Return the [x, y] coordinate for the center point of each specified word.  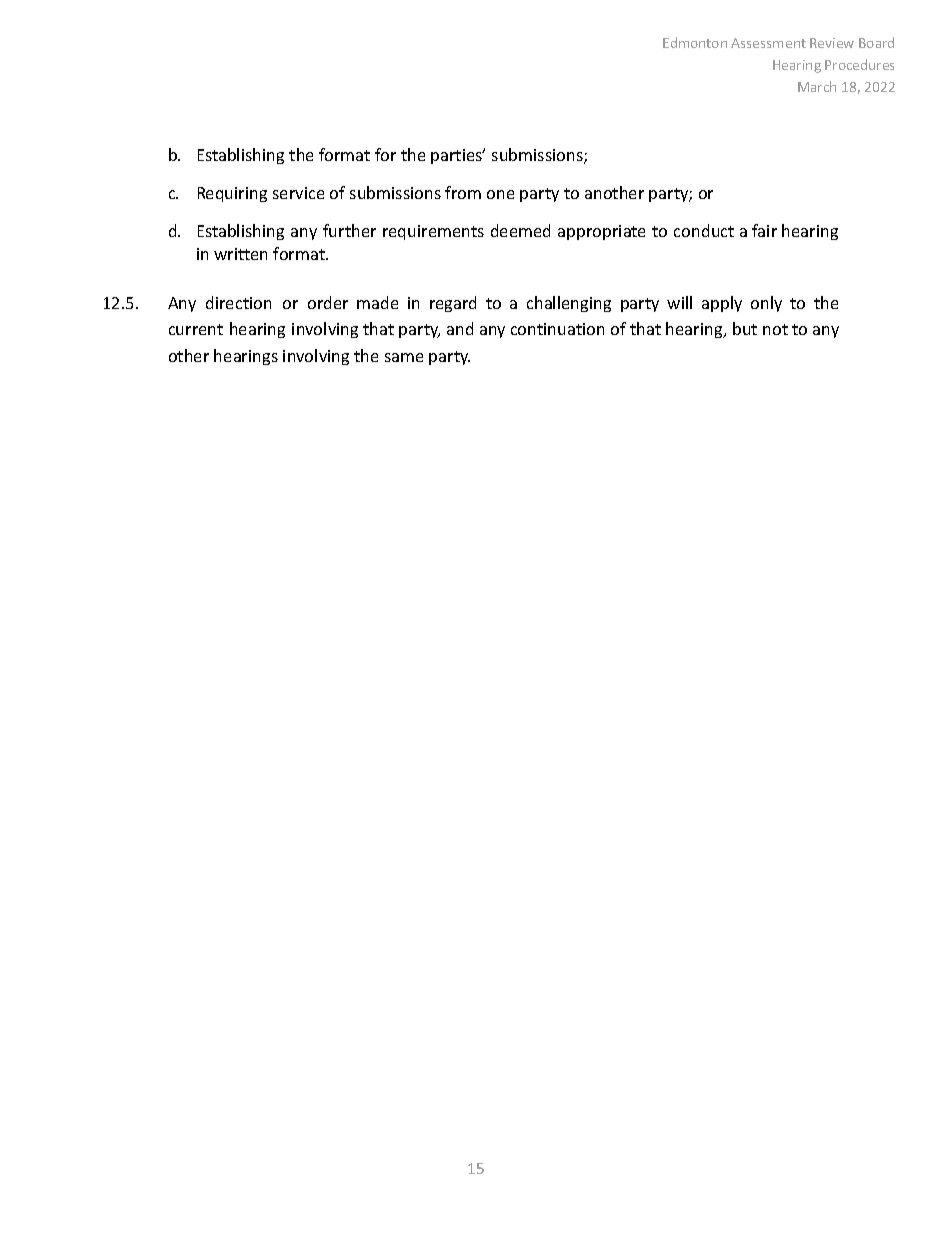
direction [238, 302]
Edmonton [695, 42]
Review [832, 43]
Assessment [768, 43]
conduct [704, 230]
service [298, 193]
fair [764, 230]
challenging [569, 304]
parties [458, 156]
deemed [520, 230]
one [500, 194]
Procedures [859, 64]
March [817, 86]
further [349, 230]
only [766, 304]
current [196, 329]
